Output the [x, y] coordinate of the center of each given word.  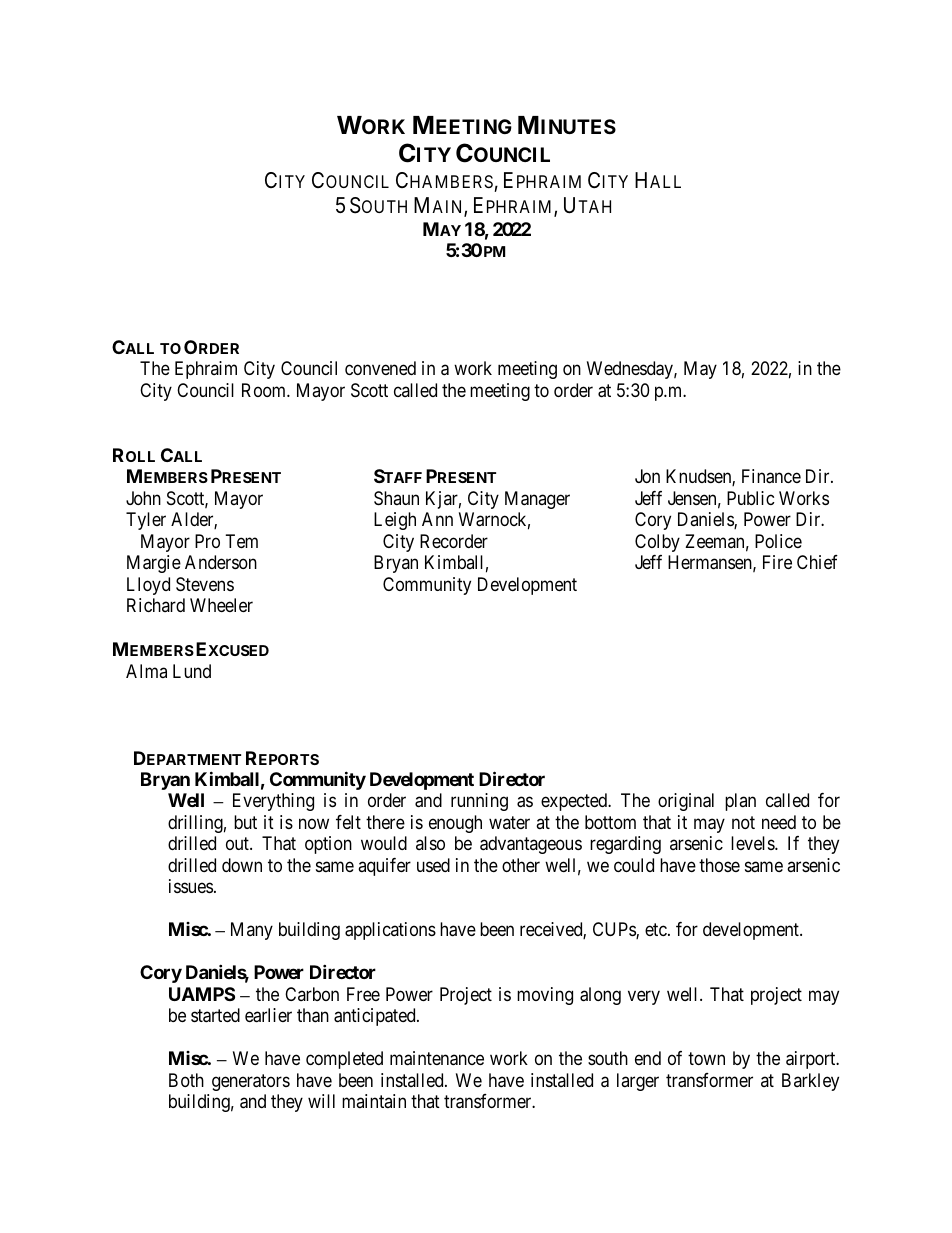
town [706, 1058]
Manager [537, 500]
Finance [771, 476]
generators [251, 1082]
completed [344, 1060]
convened [380, 368]
